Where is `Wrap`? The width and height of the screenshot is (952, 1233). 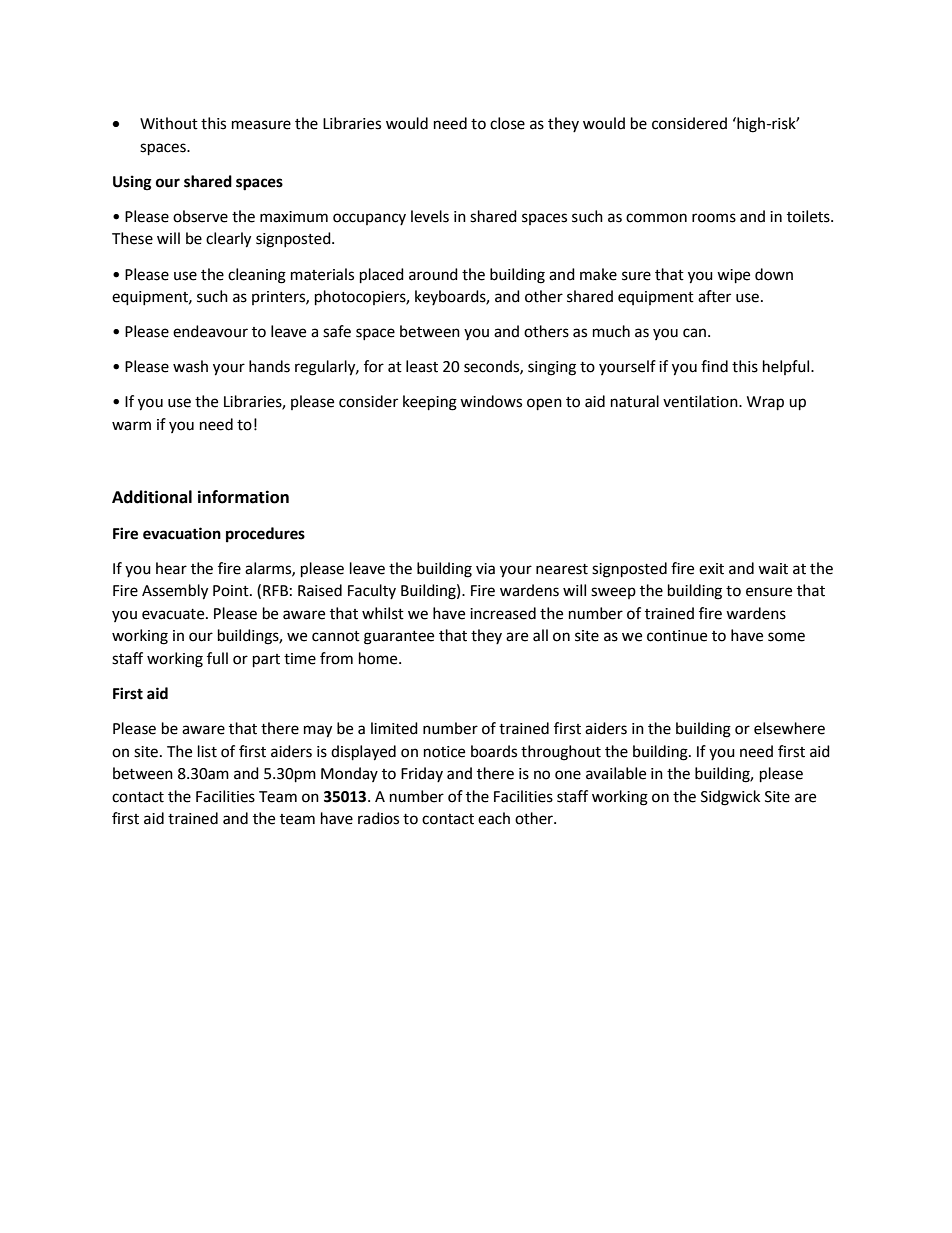
Wrap is located at coordinates (765, 403).
